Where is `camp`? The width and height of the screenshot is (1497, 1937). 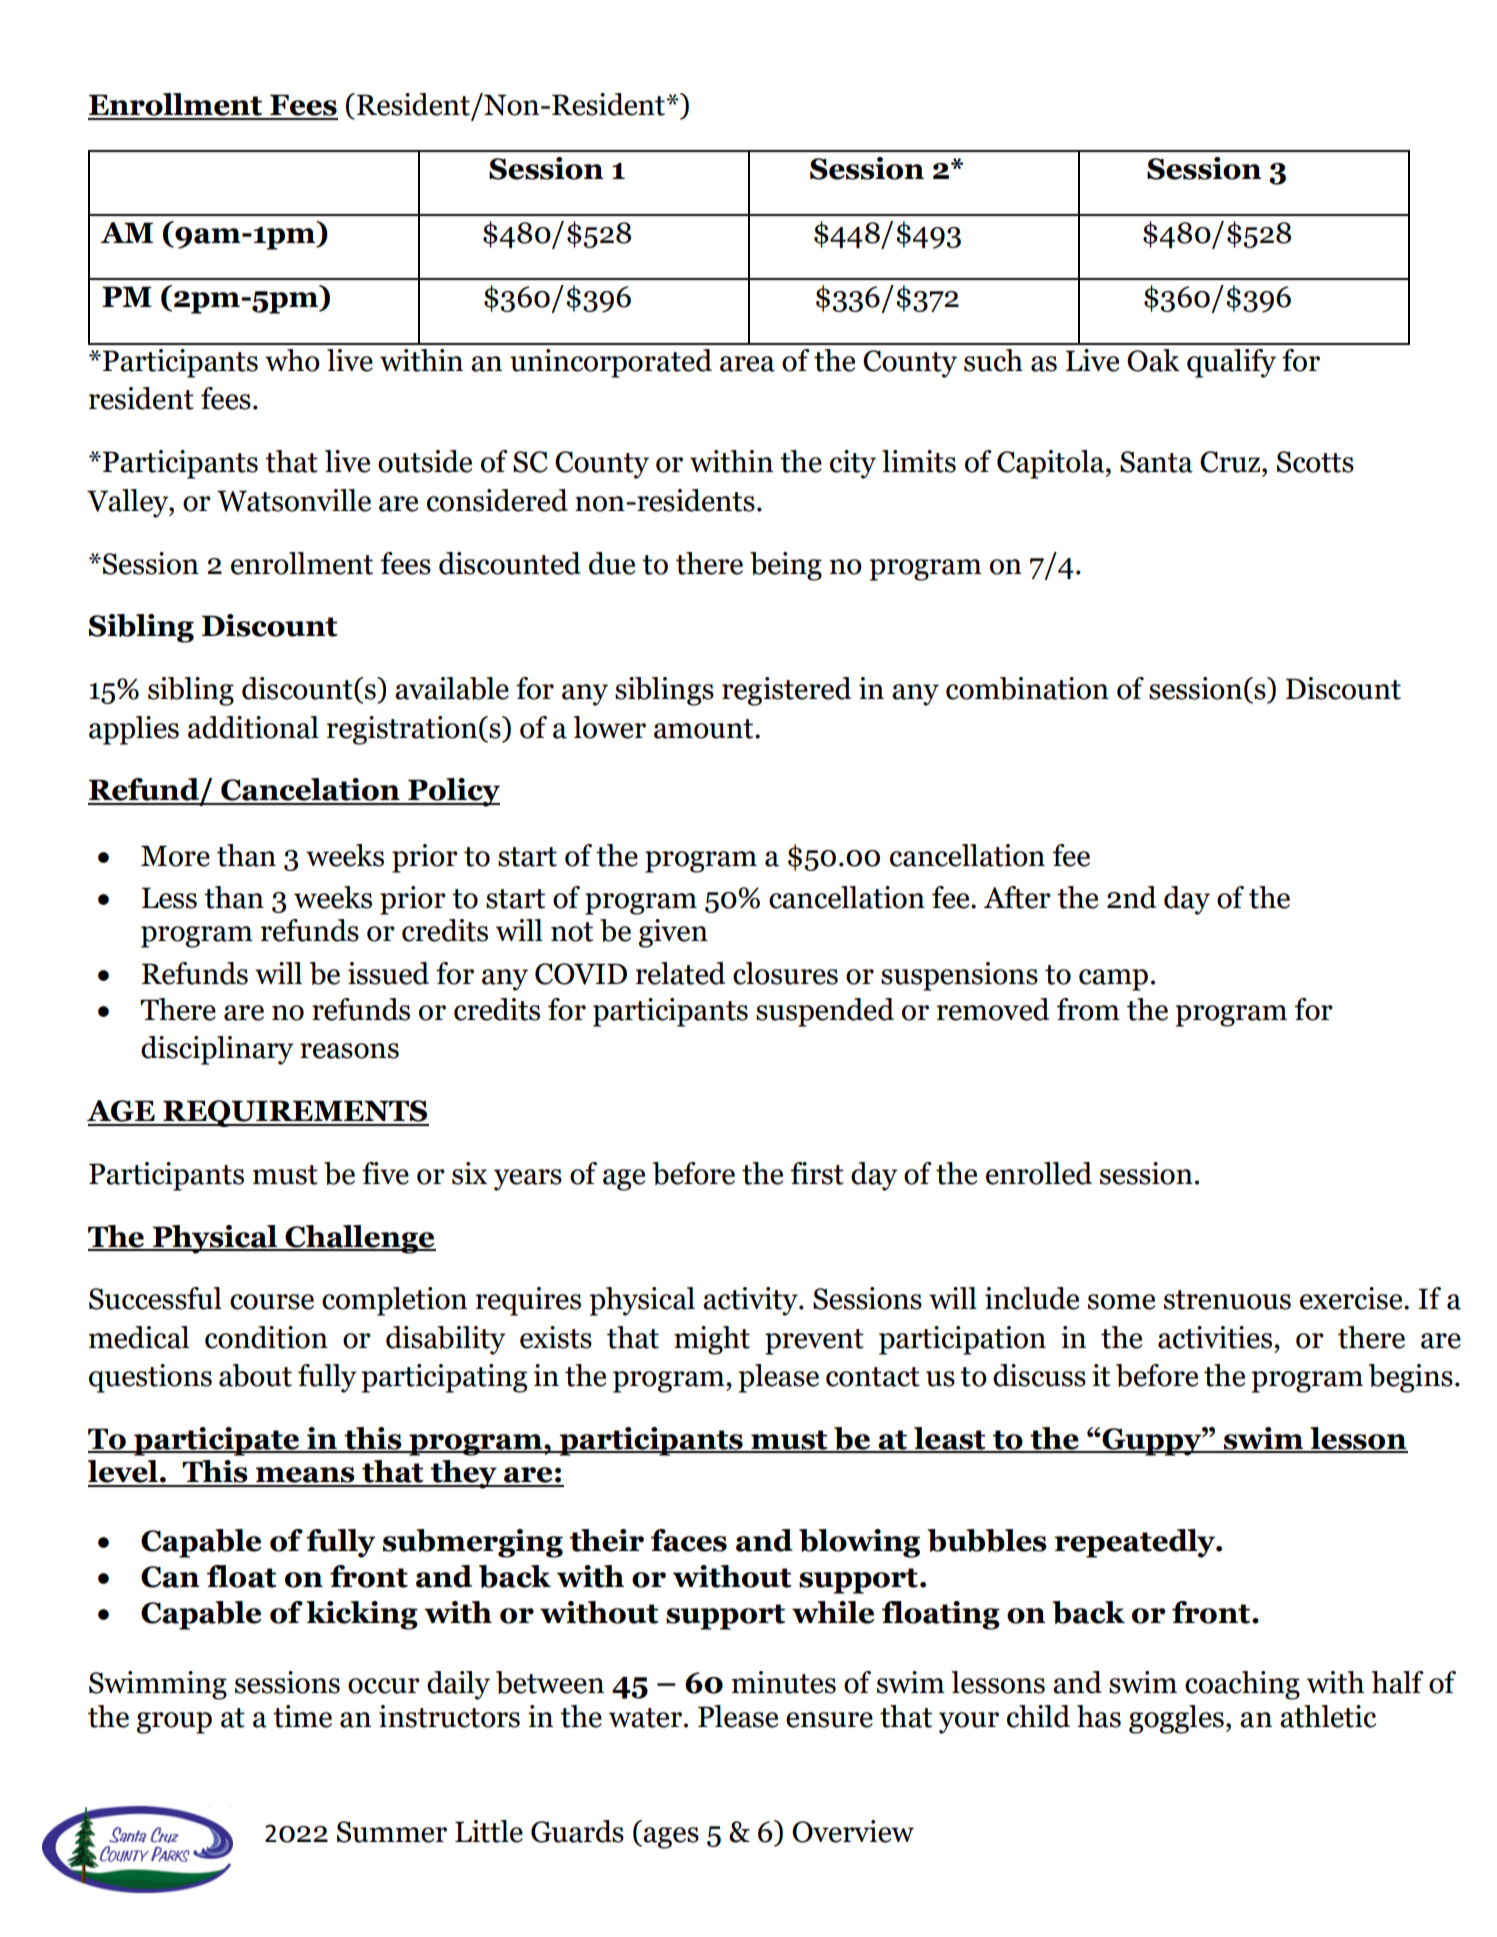 camp is located at coordinates (1113, 980).
